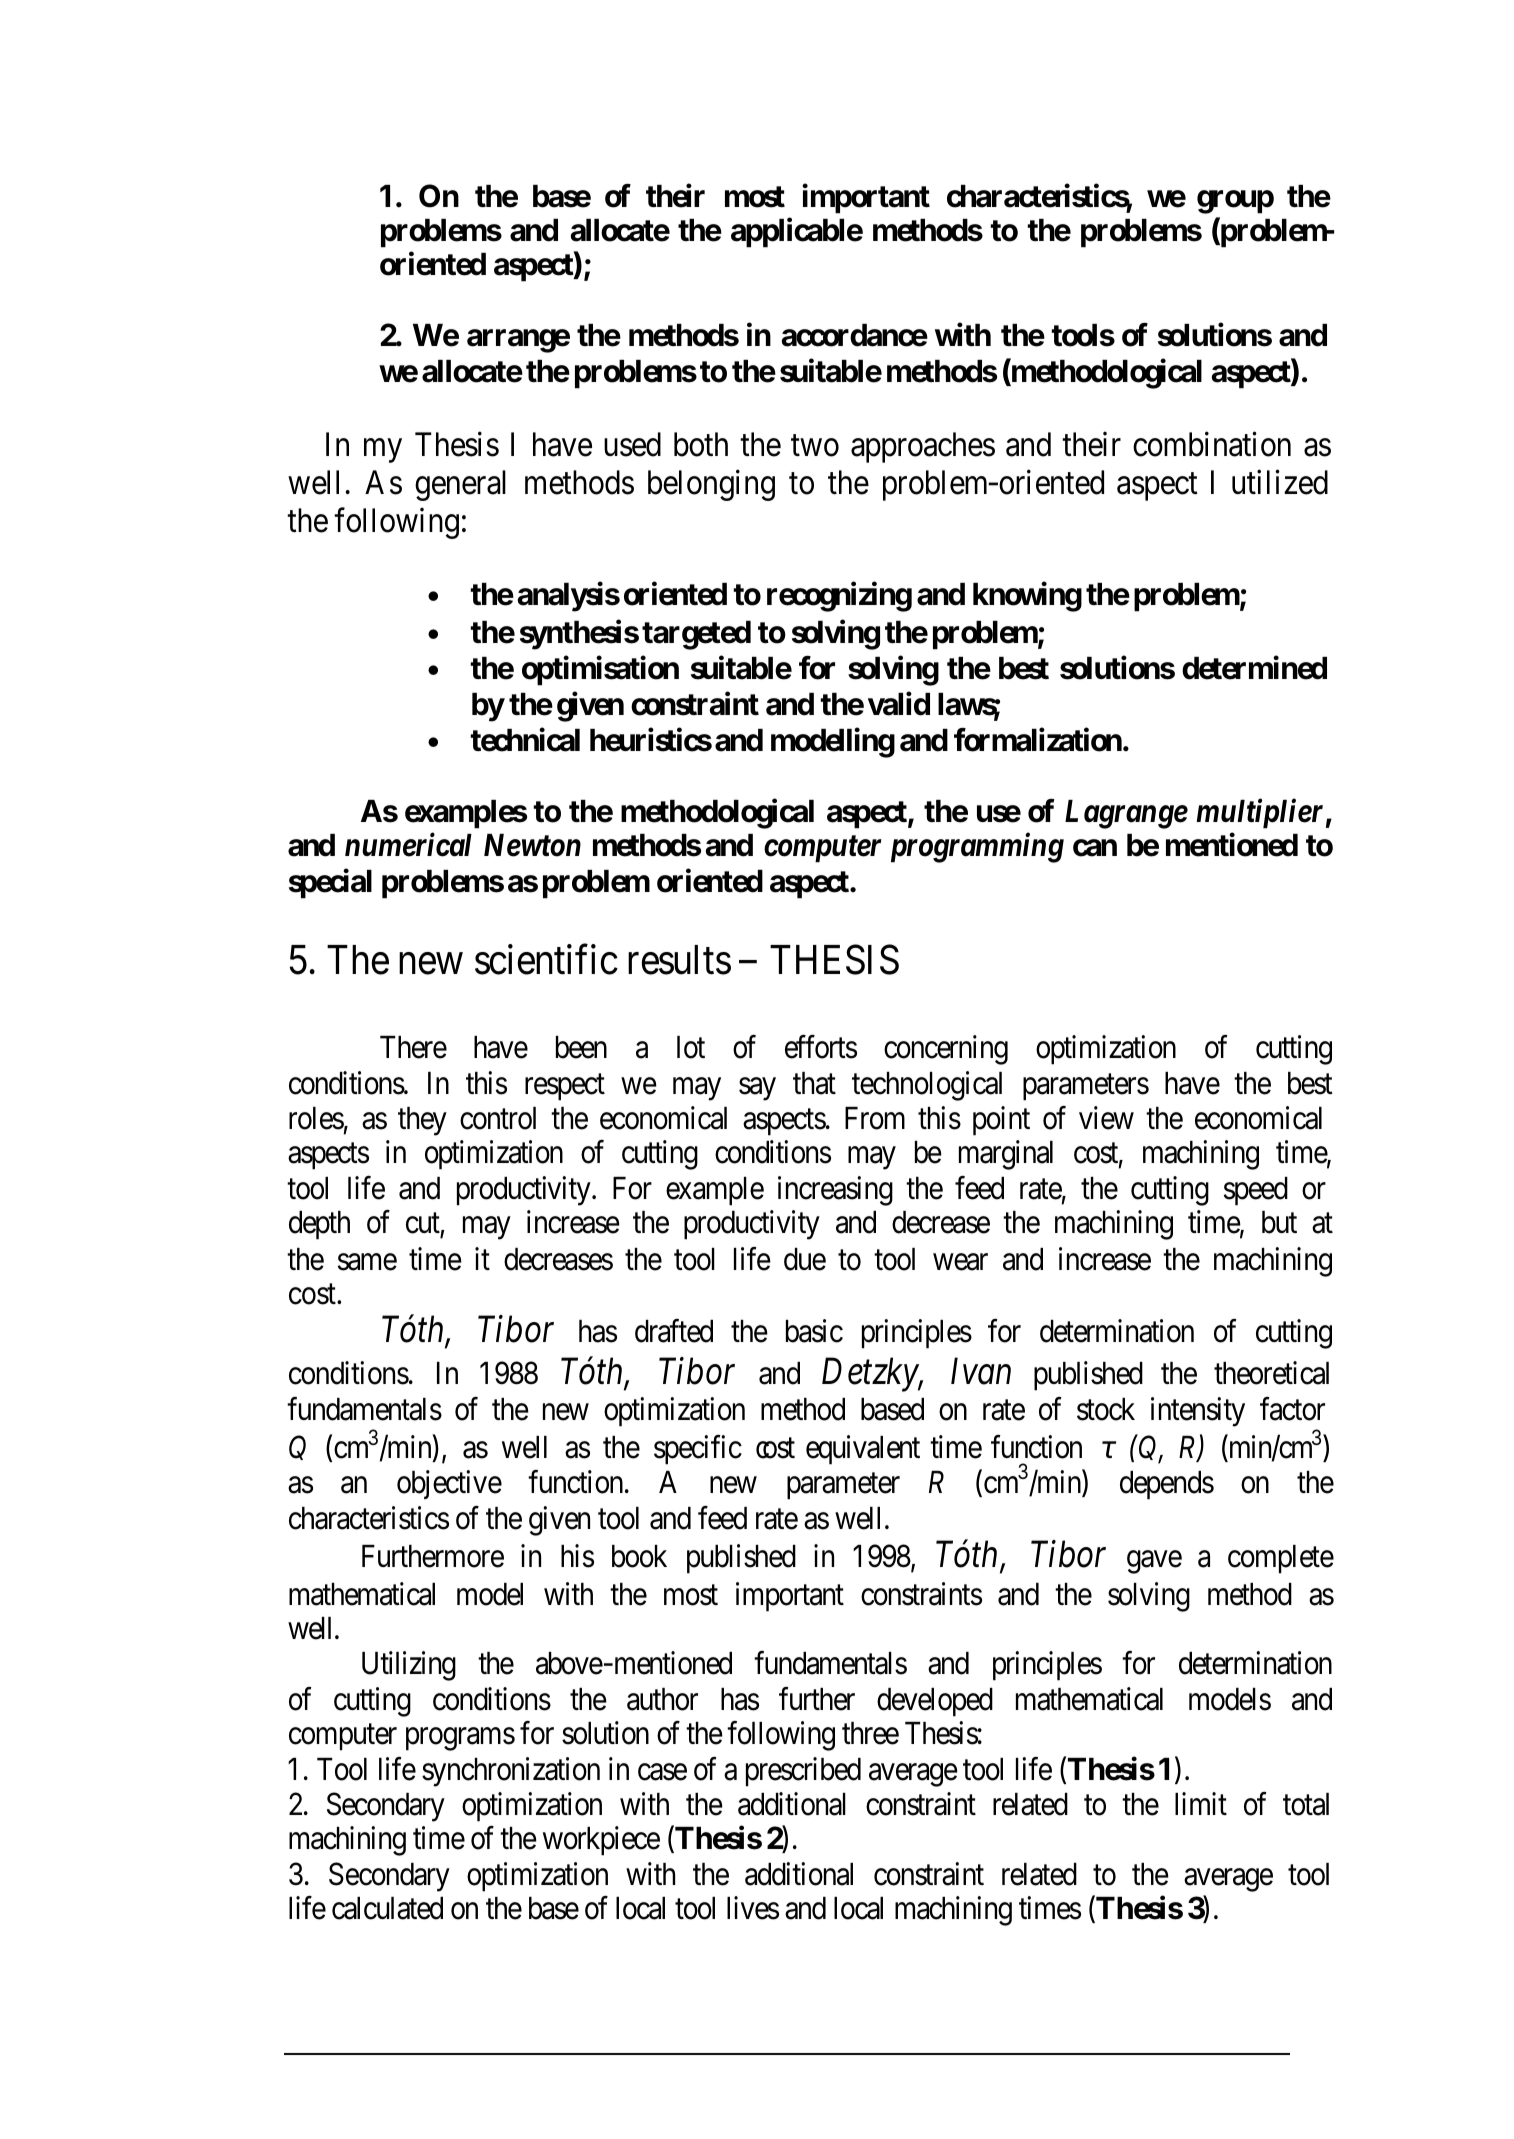  What do you see at coordinates (1167, 1485) in the screenshot?
I see `depends` at bounding box center [1167, 1485].
